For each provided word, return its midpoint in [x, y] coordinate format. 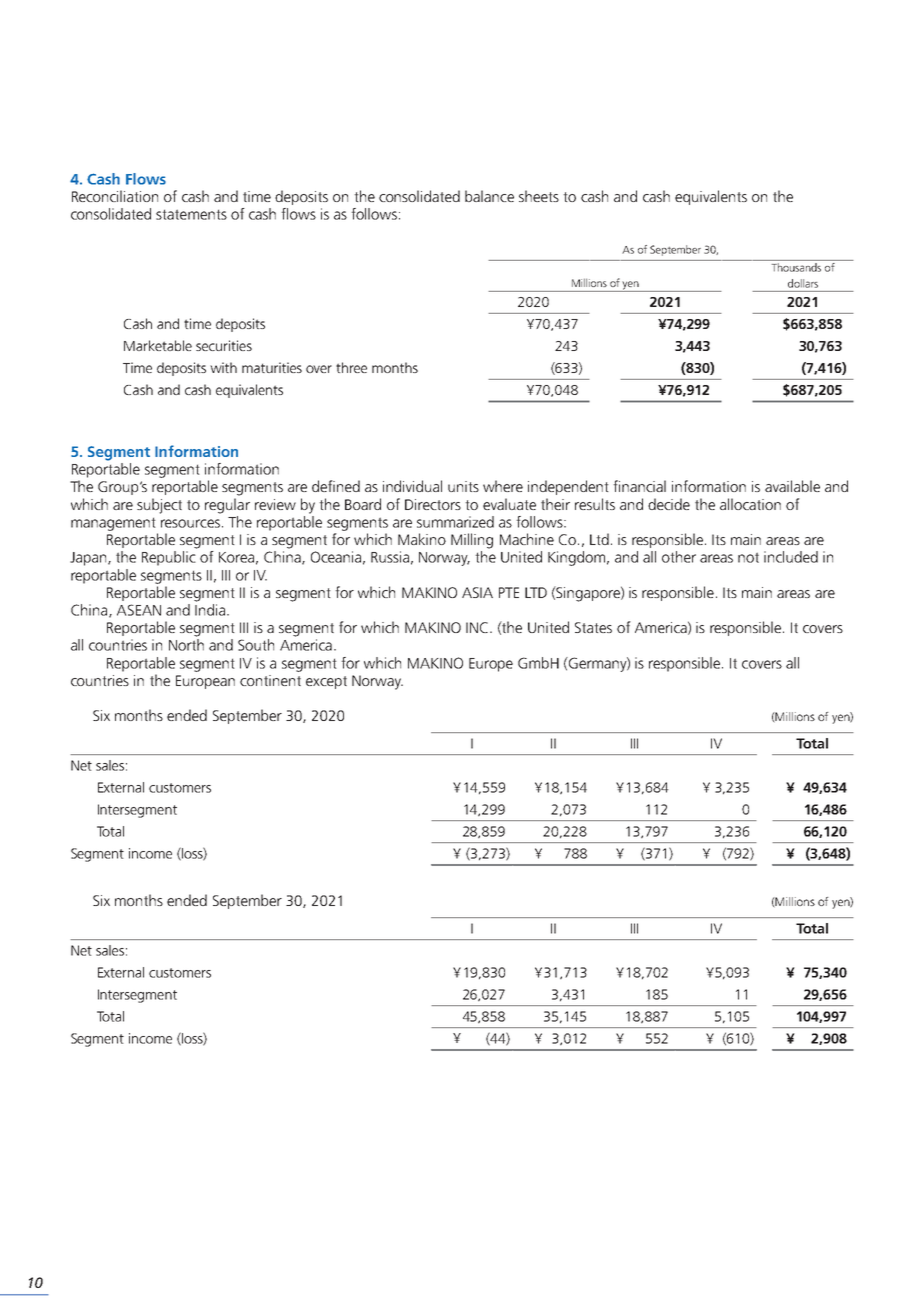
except [326, 682]
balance [489, 196]
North [186, 645]
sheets [539, 196]
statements [191, 214]
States [593, 627]
